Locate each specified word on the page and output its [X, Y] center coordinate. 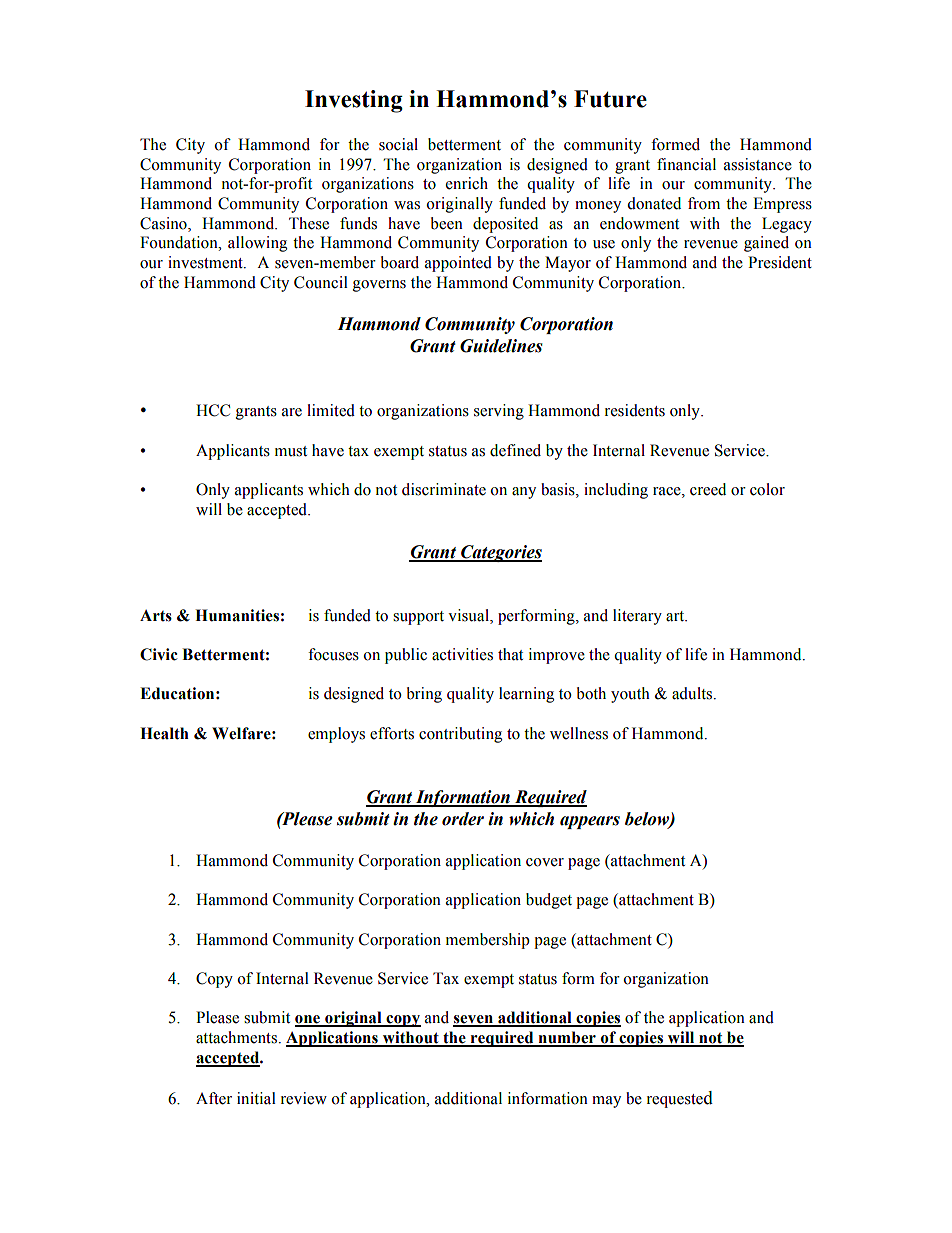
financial [686, 164]
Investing [354, 101]
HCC [213, 410]
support [418, 618]
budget [549, 901]
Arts [156, 616]
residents [635, 410]
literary [637, 617]
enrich [467, 183]
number [567, 1038]
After [214, 1098]
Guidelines [501, 346]
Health [164, 733]
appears [590, 822]
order [463, 819]
